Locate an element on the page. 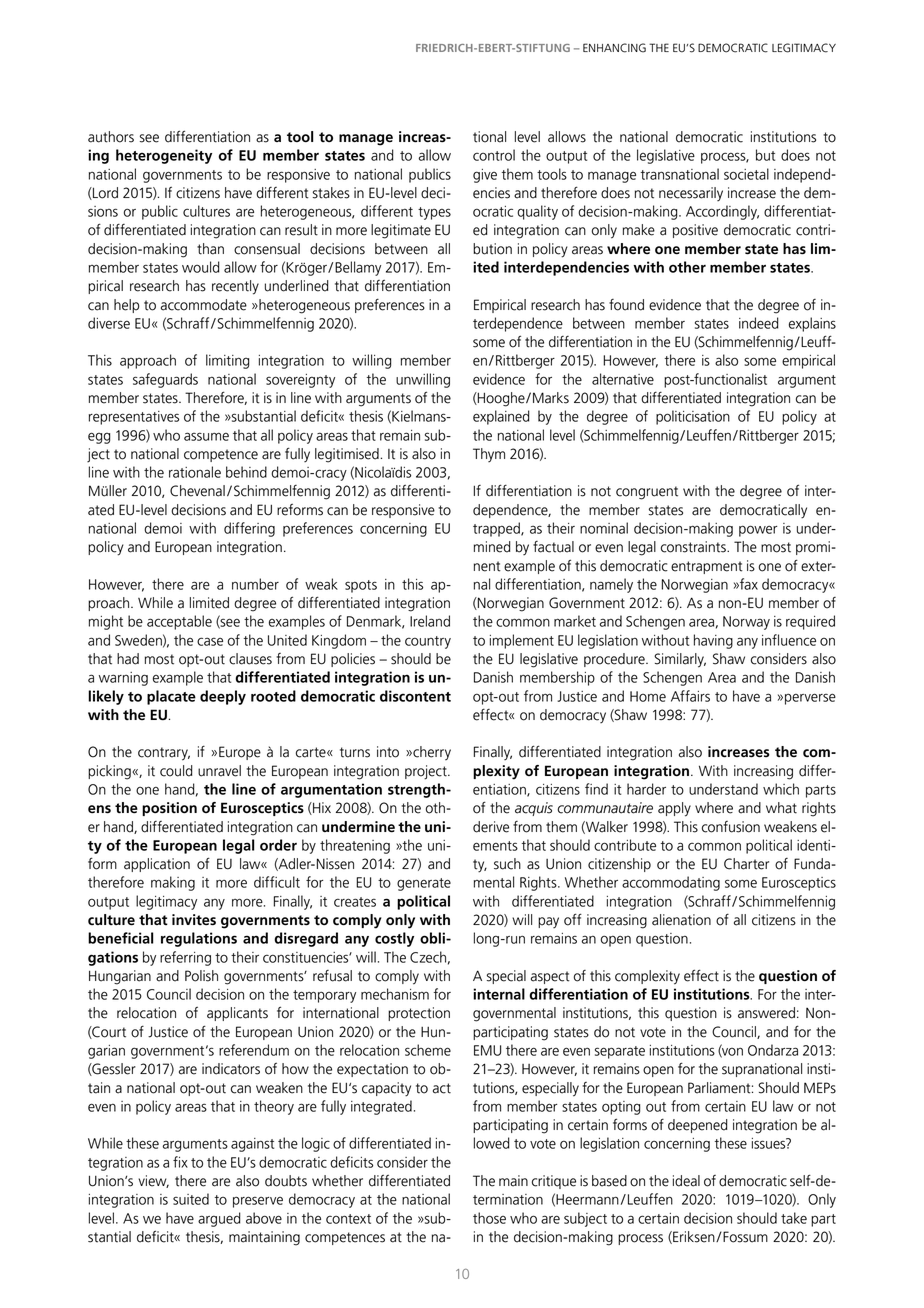 The height and width of the document is (1308, 924). fix is located at coordinates (180, 1162).
